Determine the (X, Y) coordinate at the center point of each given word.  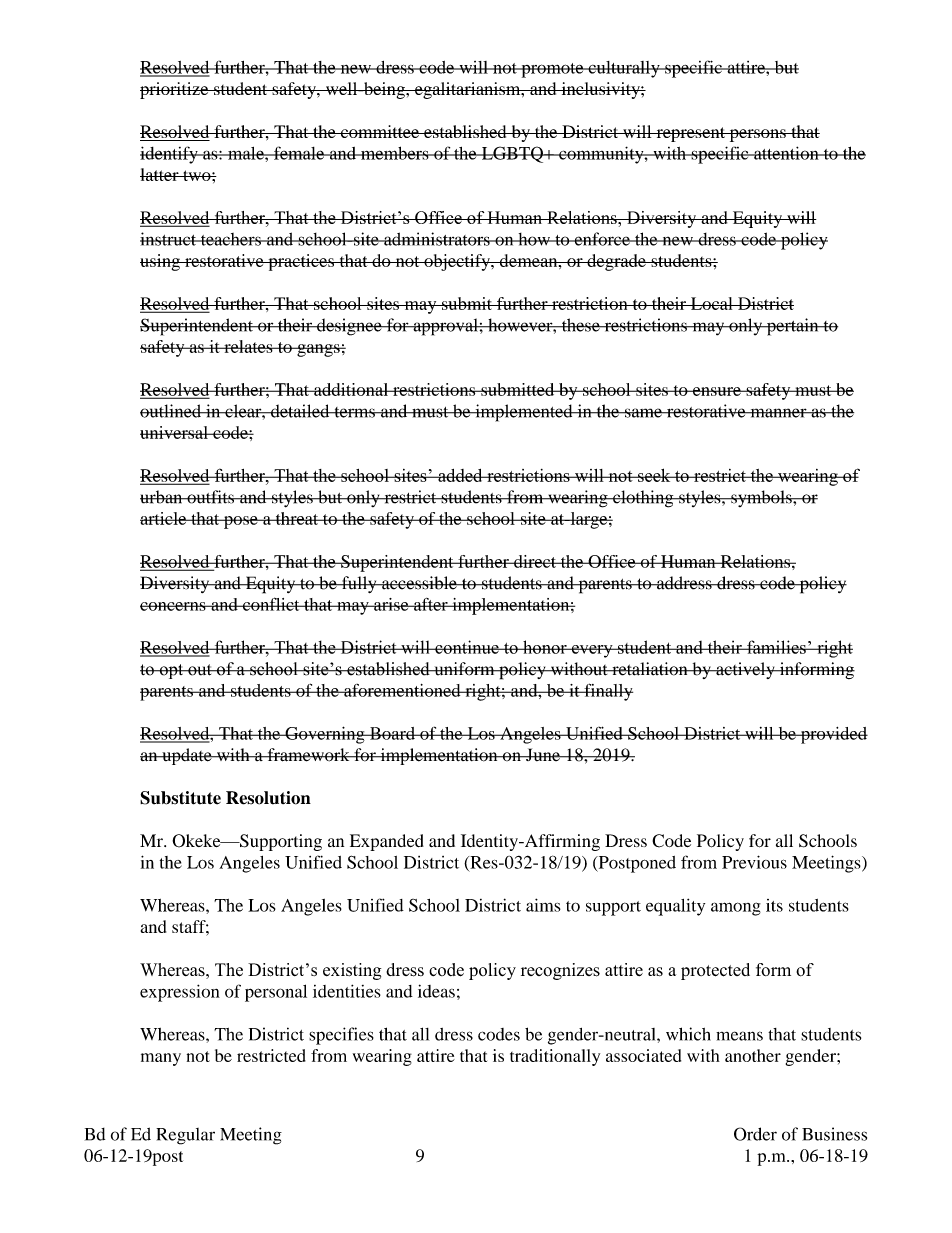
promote (552, 70)
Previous (754, 862)
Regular (185, 1136)
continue (467, 647)
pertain (792, 327)
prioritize (175, 90)
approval (445, 327)
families (776, 647)
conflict (271, 604)
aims (543, 905)
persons (757, 135)
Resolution (268, 798)
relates (248, 346)
